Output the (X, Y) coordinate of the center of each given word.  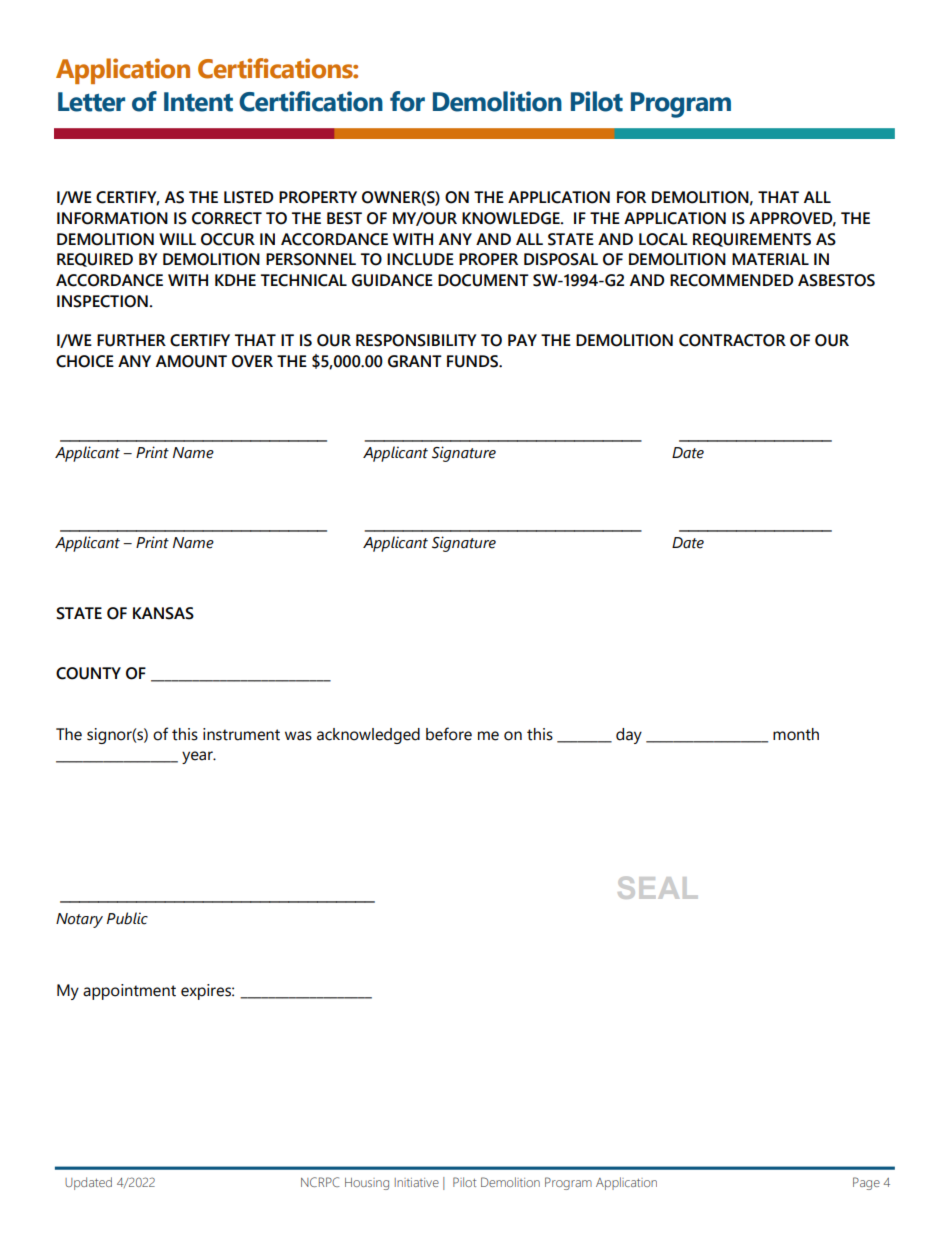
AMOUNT (191, 361)
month (796, 734)
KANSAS (163, 613)
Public (127, 918)
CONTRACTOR (732, 340)
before (449, 734)
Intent (198, 102)
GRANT (415, 361)
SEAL (657, 888)
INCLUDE (420, 259)
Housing (367, 1184)
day (629, 736)
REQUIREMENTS (752, 240)
